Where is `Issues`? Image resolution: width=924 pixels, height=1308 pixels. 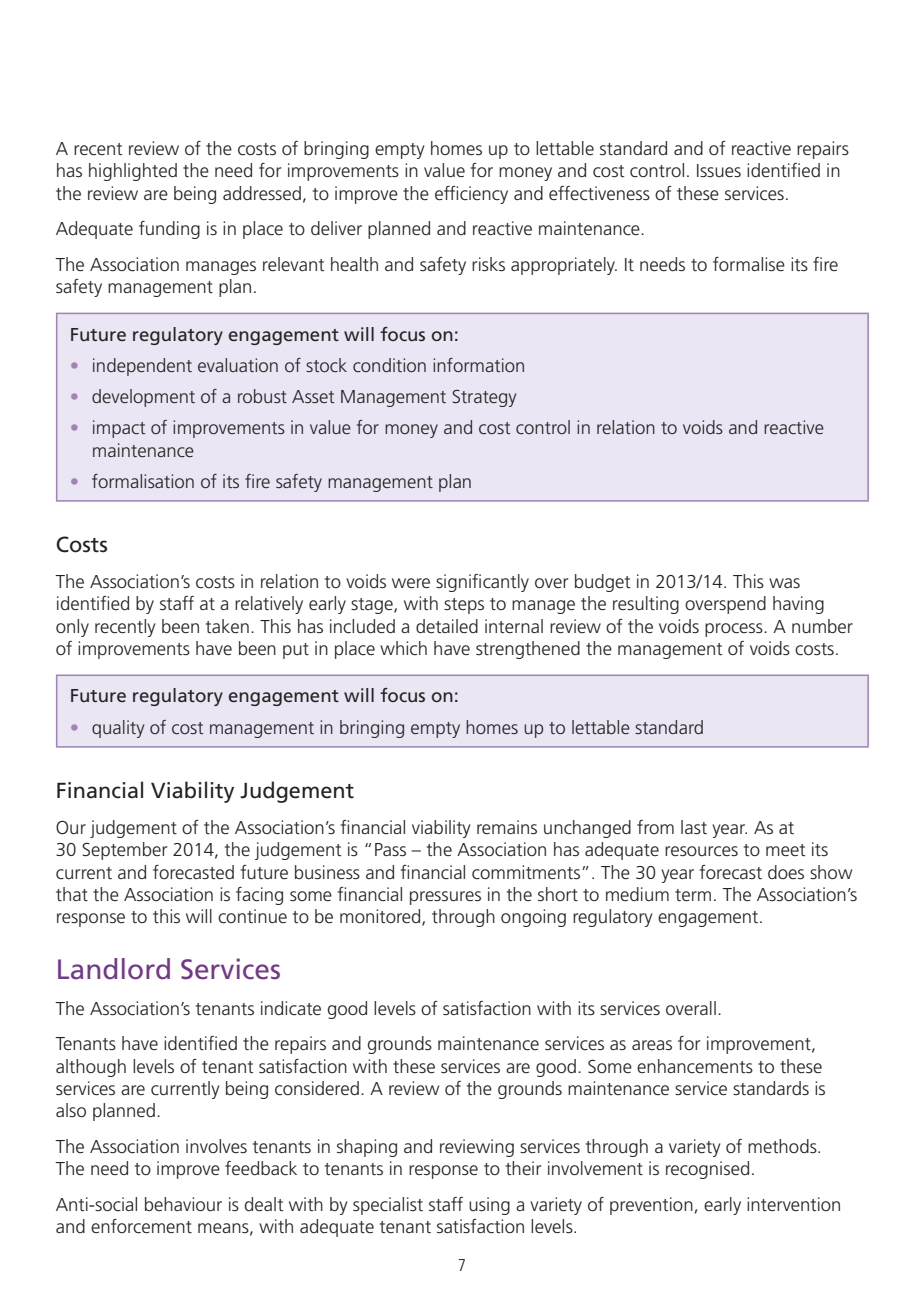
Issues is located at coordinates (719, 170).
